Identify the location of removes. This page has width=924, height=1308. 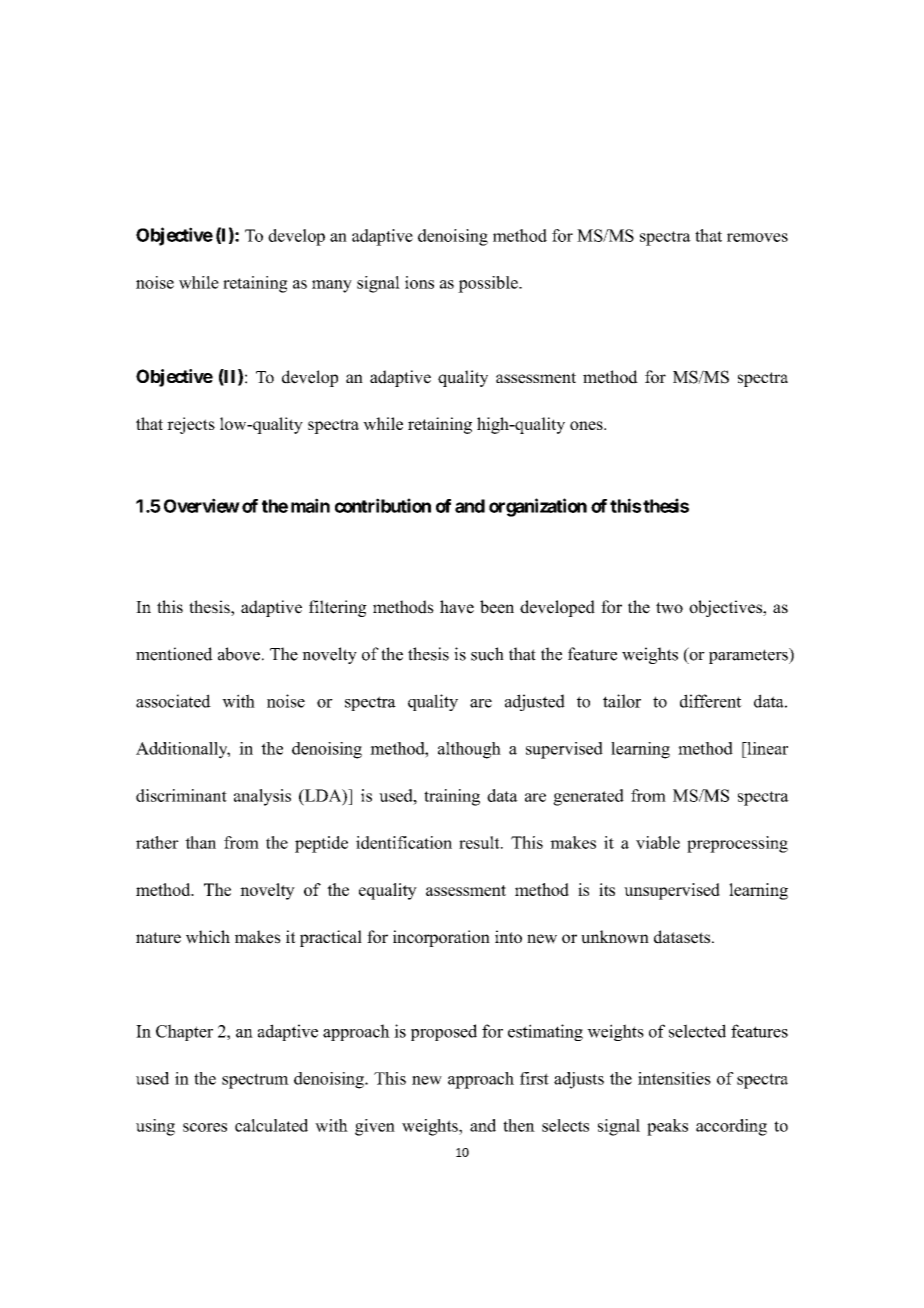
(757, 237).
